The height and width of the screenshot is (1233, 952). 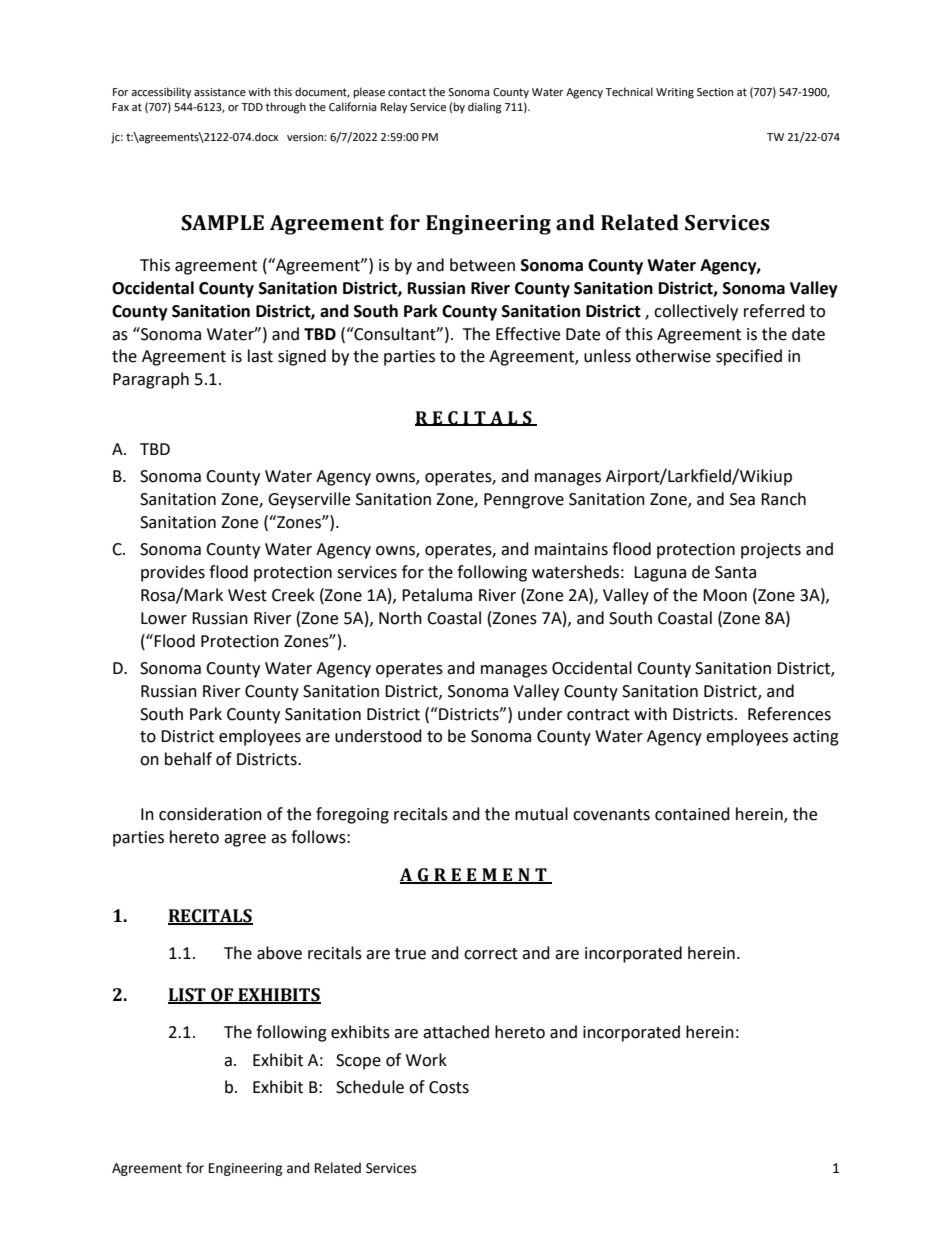 I want to click on LIST, so click(x=188, y=996).
